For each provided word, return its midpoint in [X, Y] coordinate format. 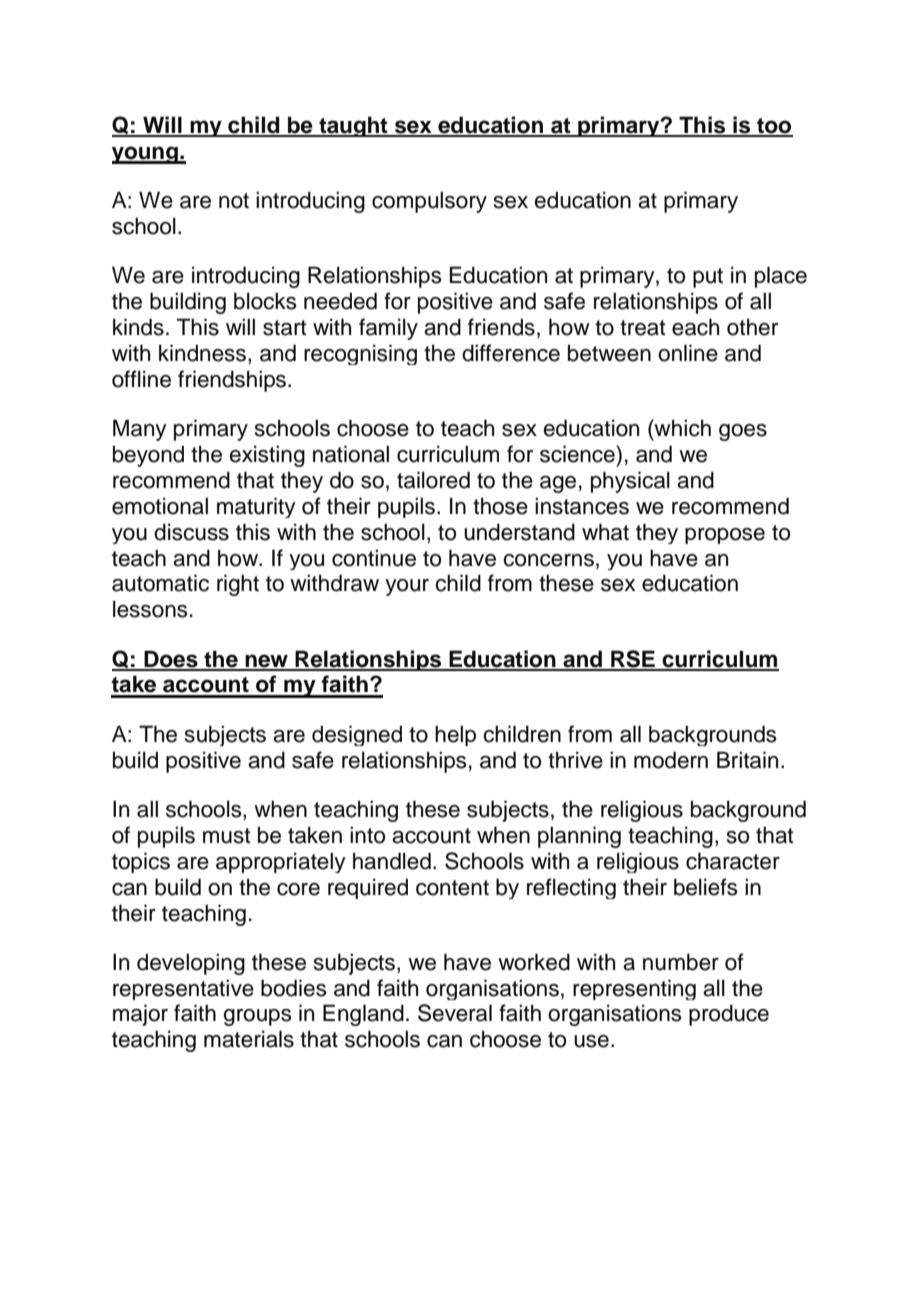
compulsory [429, 202]
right [238, 585]
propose [725, 536]
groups [257, 1017]
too [774, 127]
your [407, 587]
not [234, 201]
